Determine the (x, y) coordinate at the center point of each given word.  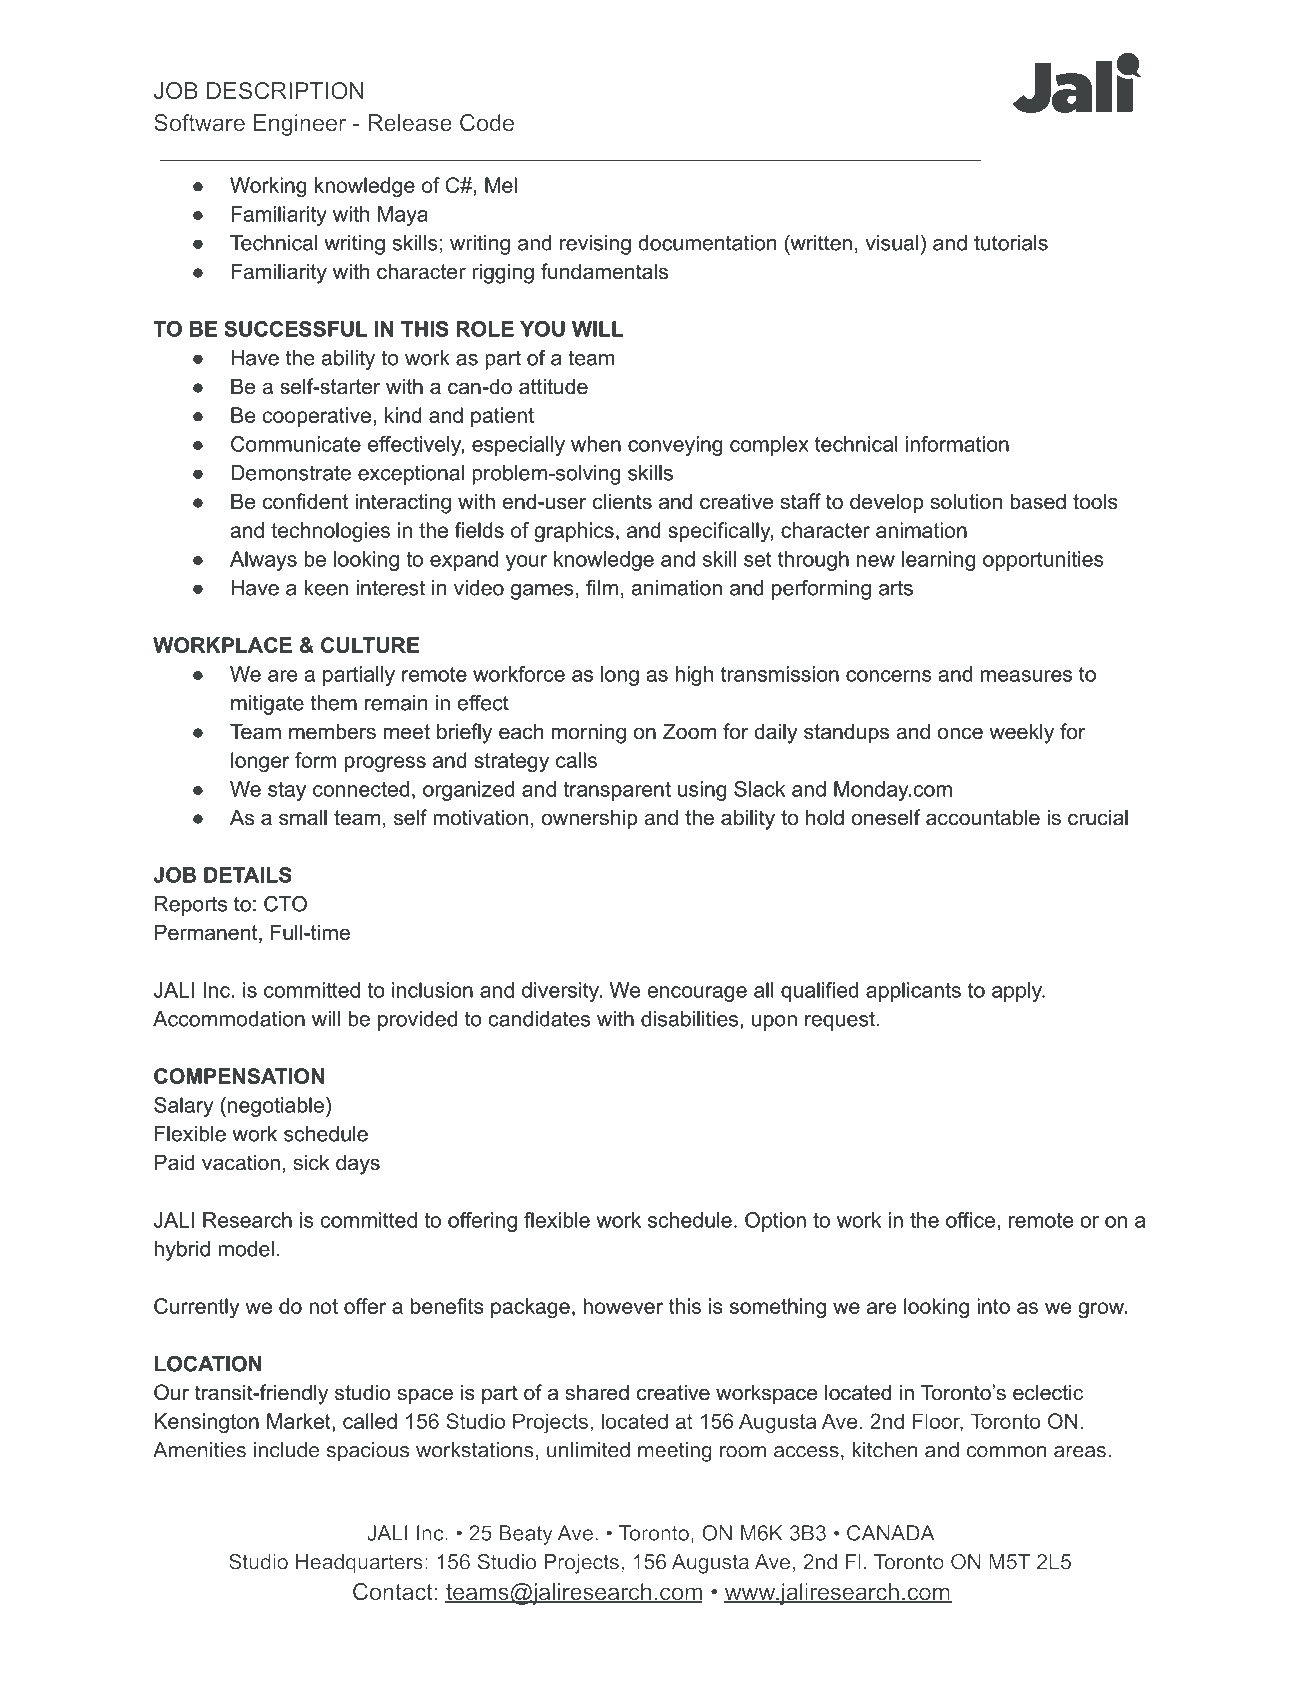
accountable (983, 817)
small (303, 817)
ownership (589, 819)
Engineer (300, 125)
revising (595, 245)
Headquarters (359, 1564)
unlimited (588, 1450)
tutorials (1011, 243)
